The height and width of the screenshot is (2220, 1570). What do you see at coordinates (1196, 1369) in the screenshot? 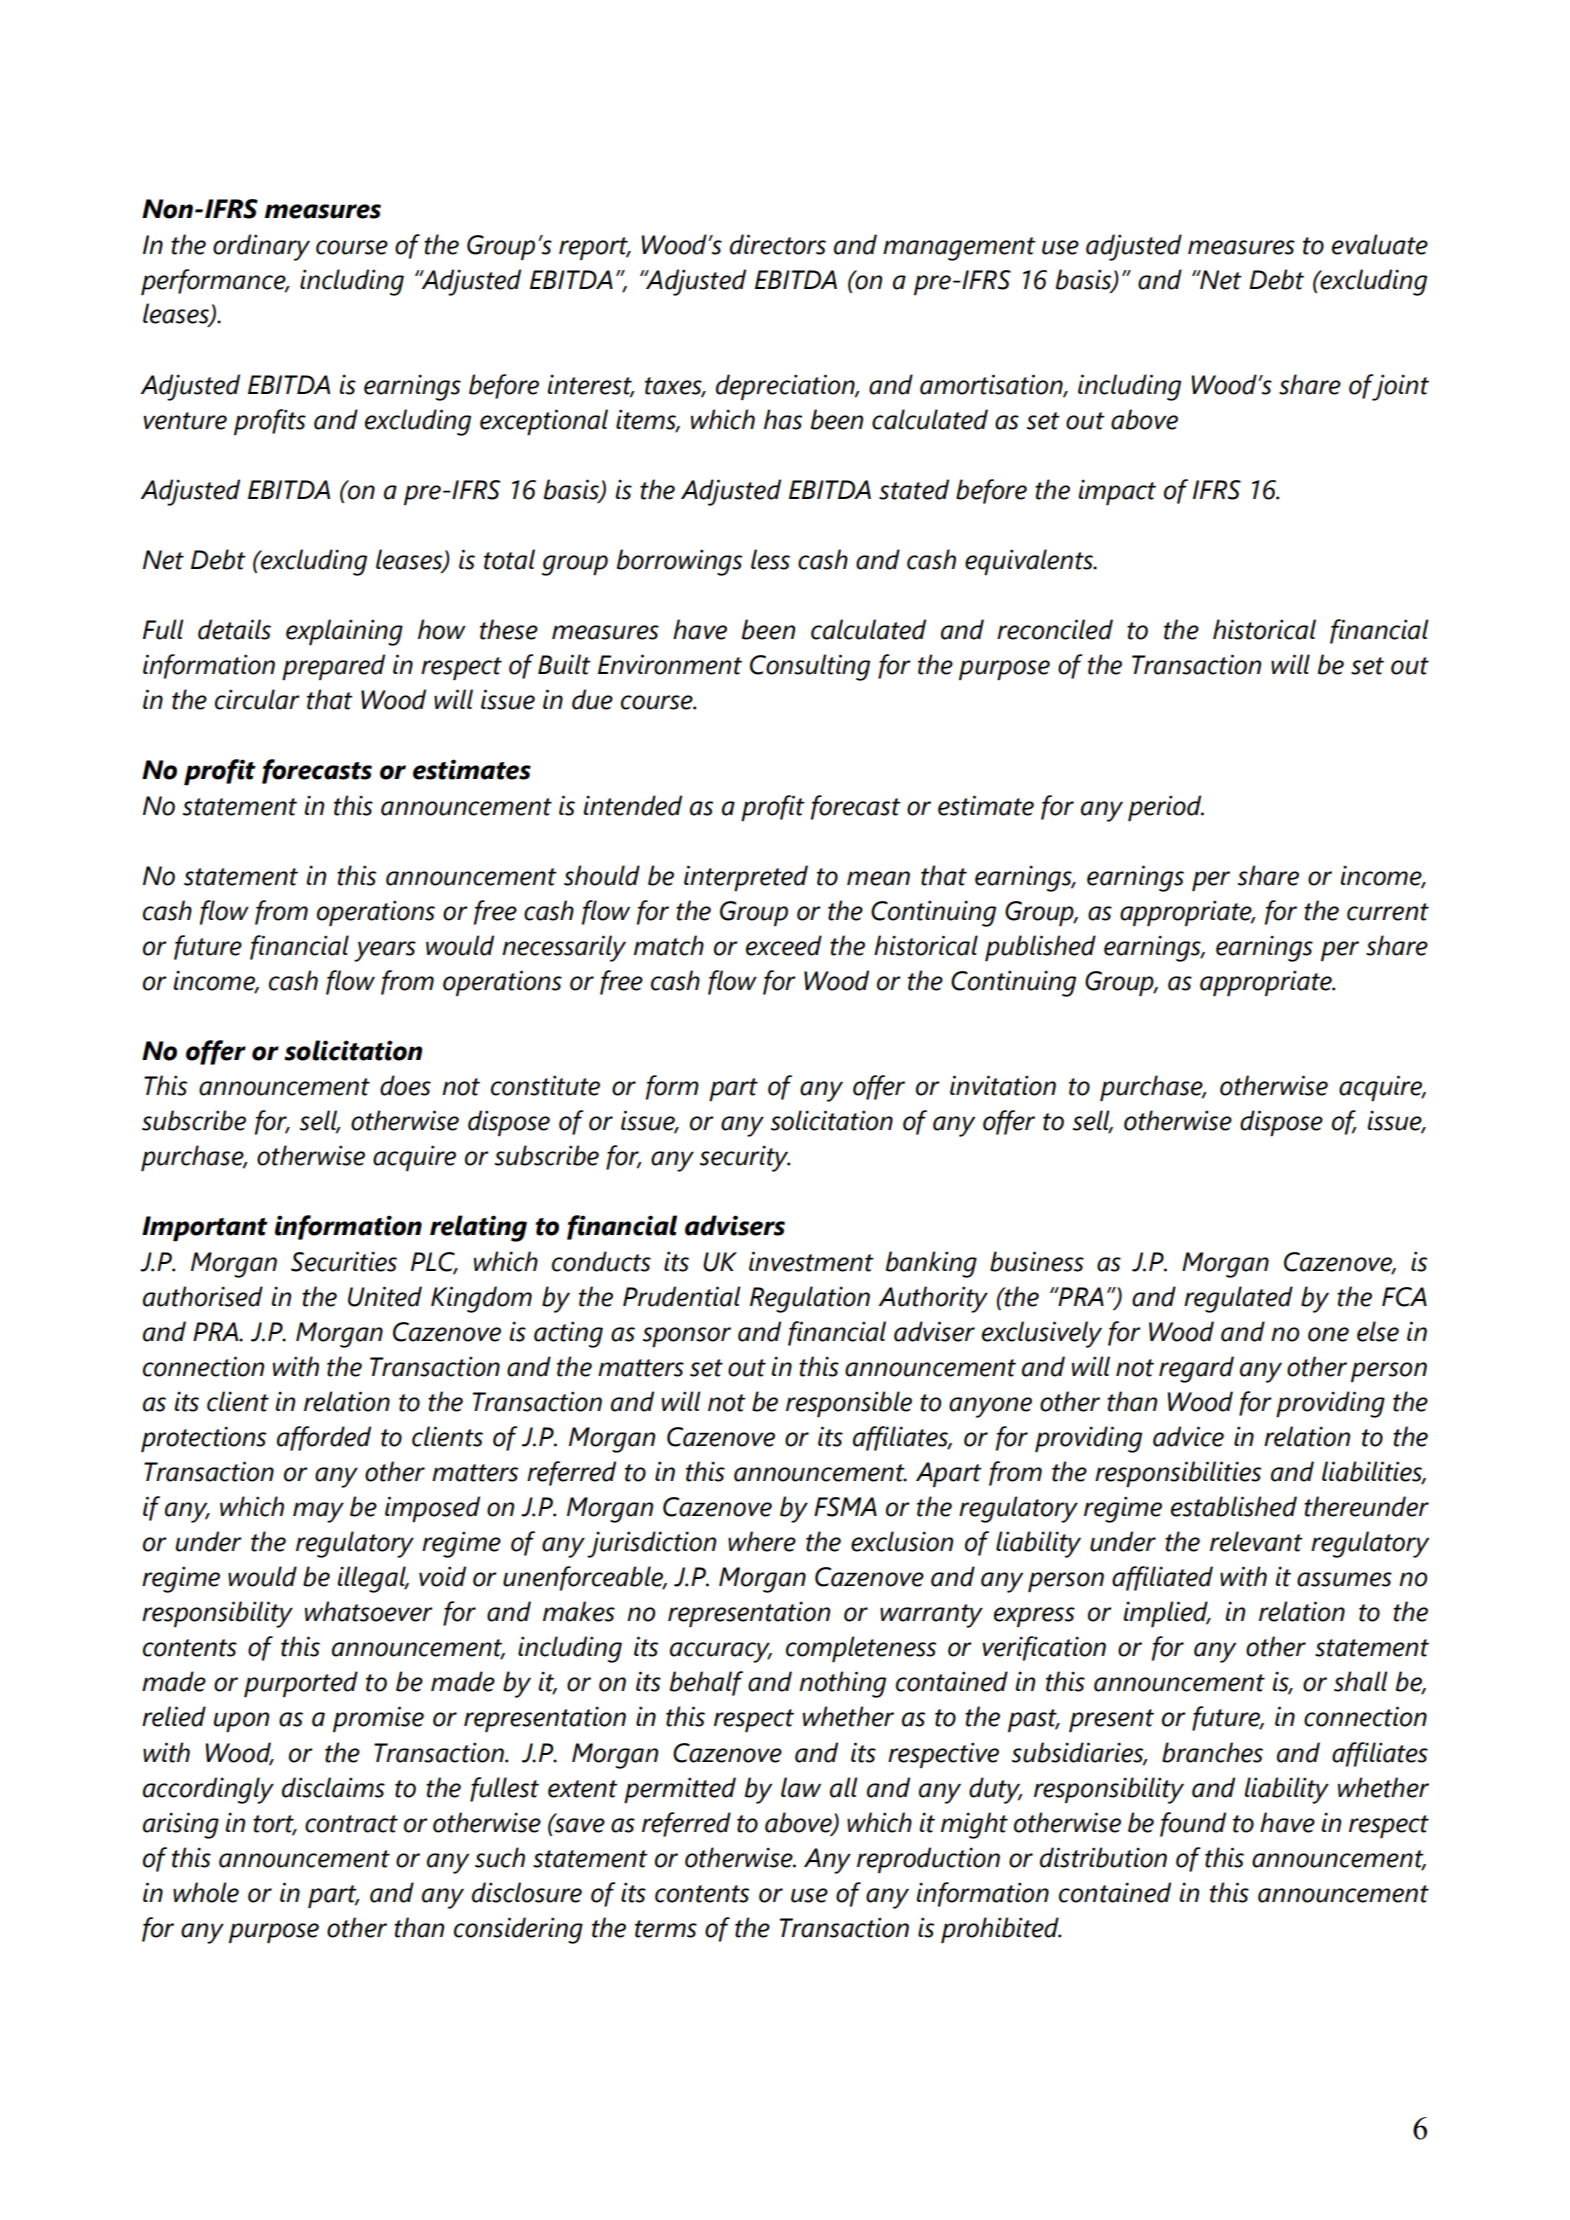
I see `regard` at bounding box center [1196, 1369].
